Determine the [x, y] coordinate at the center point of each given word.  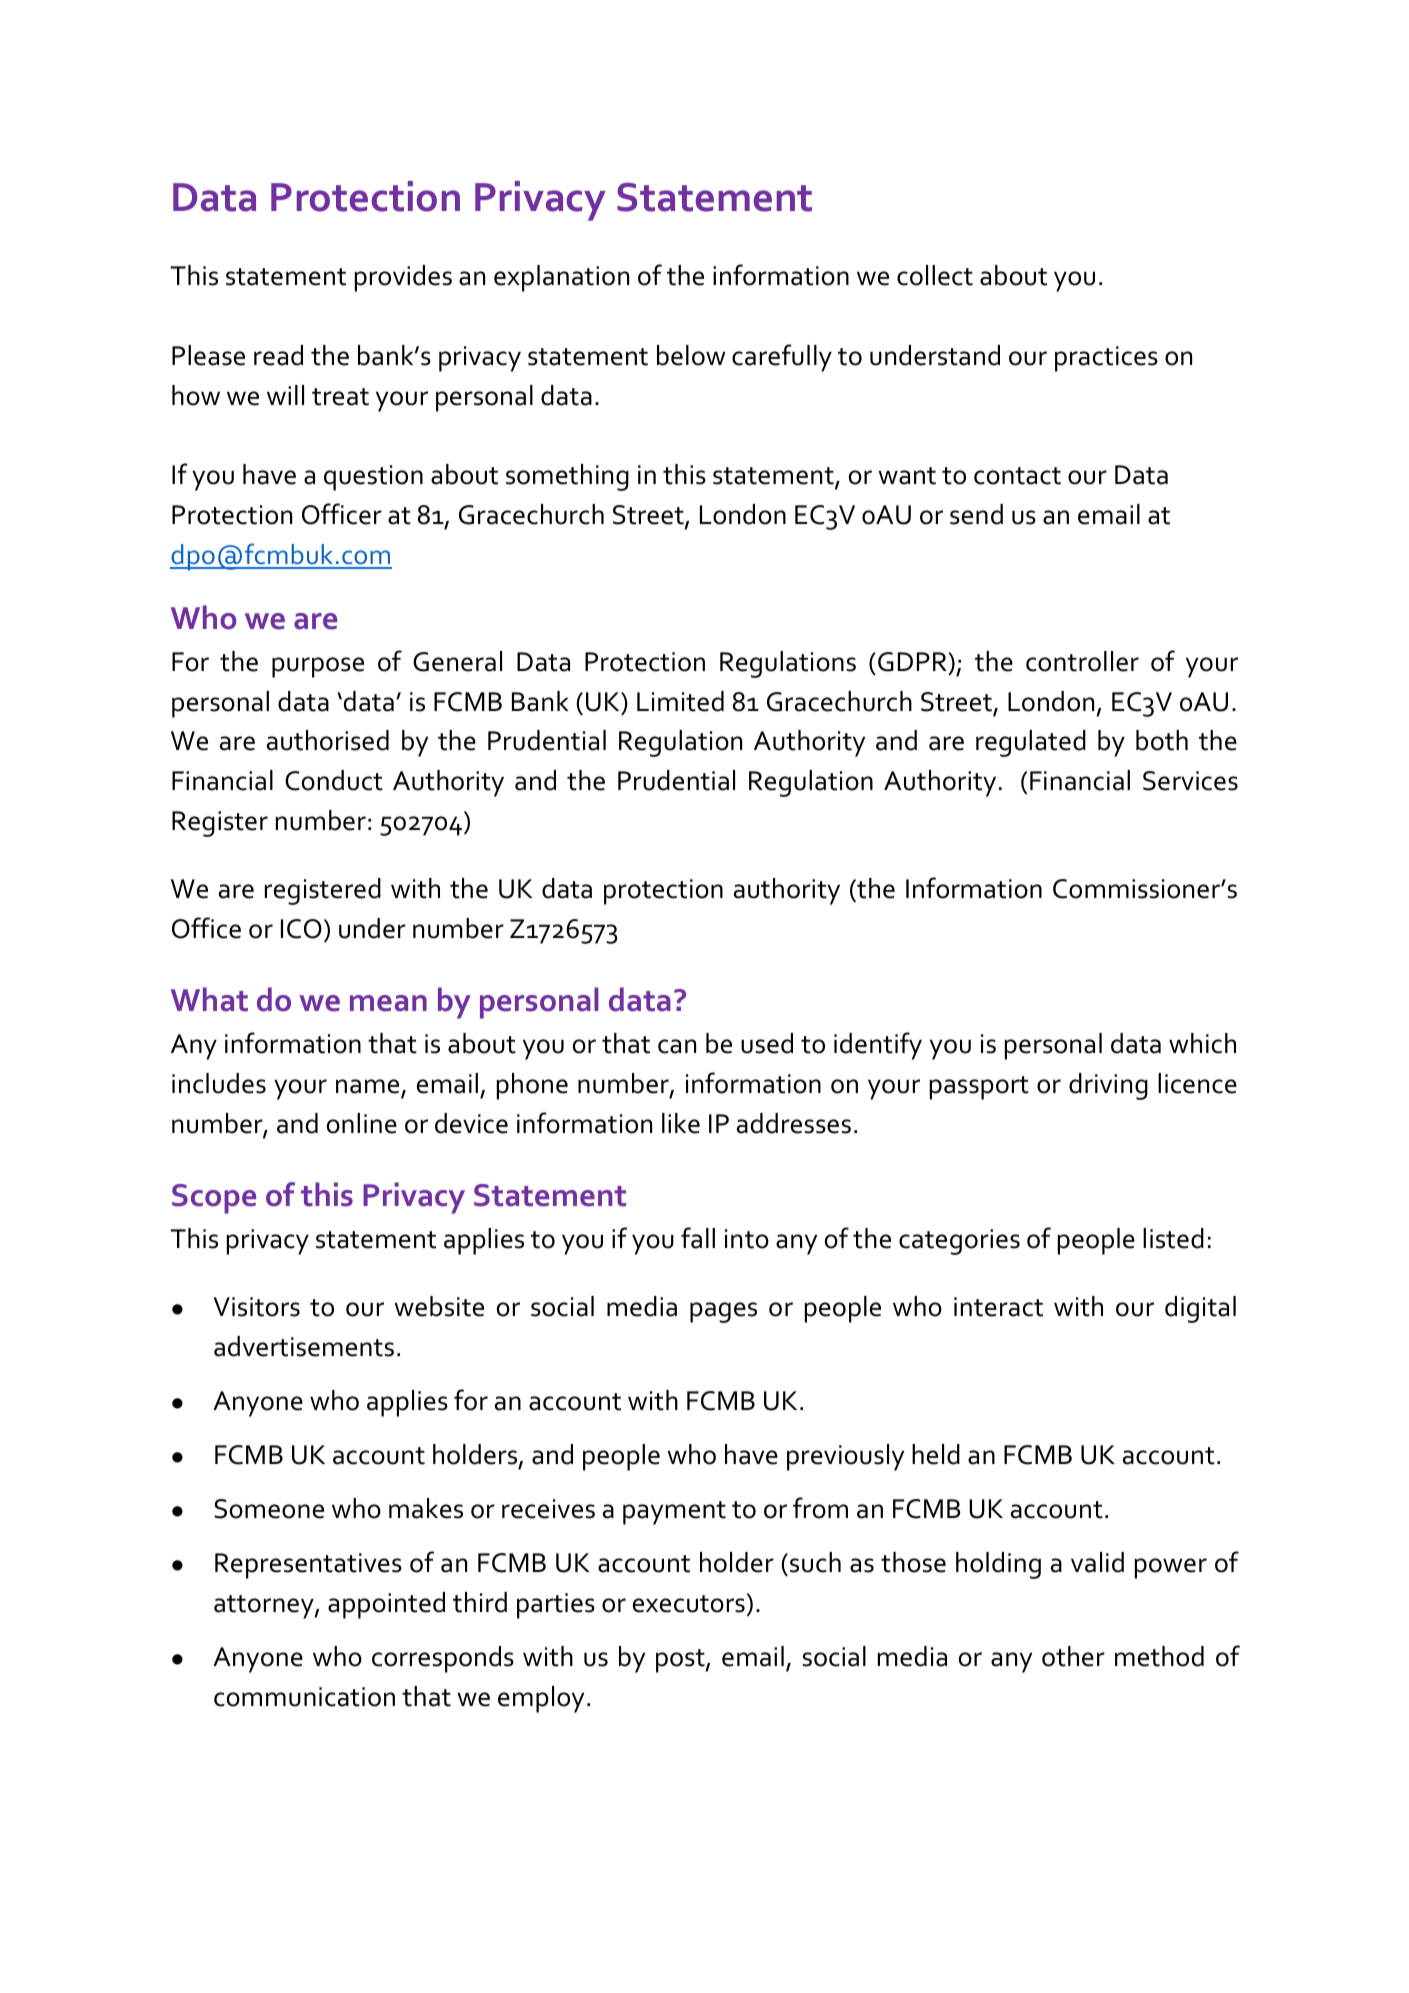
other [1073, 1656]
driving [1108, 1086]
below [691, 355]
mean [388, 1003]
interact [998, 1307]
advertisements [304, 1346]
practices [1106, 359]
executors [689, 1604]
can [677, 1046]
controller [1082, 661]
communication [304, 1697]
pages [723, 1312]
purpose [318, 667]
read [278, 355]
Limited [680, 701]
